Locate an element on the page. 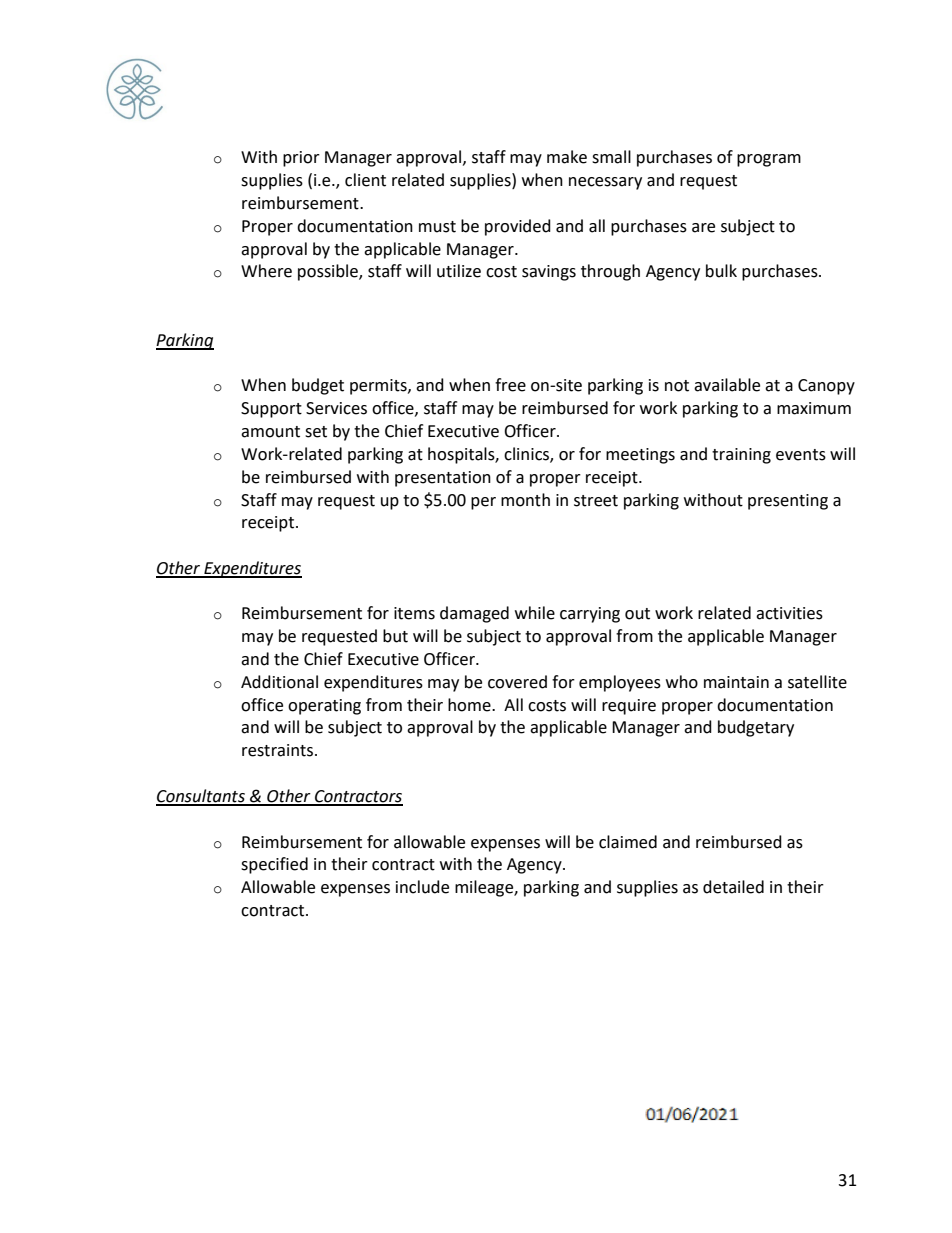 This image has width=952, height=1233. program is located at coordinates (769, 160).
